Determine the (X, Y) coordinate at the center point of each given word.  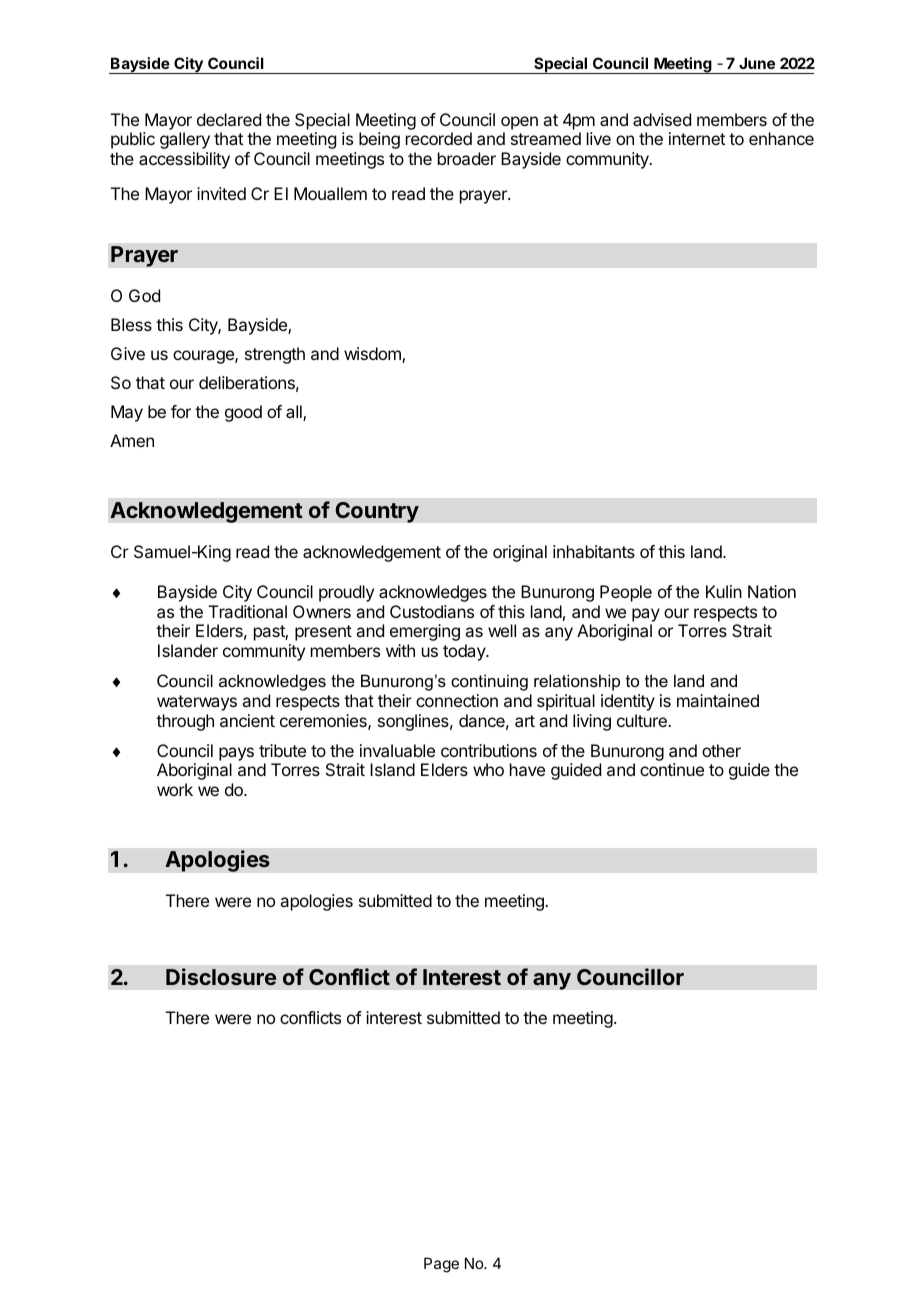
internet (697, 138)
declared (229, 119)
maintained (718, 700)
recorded (439, 138)
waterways (197, 703)
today (465, 652)
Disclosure (221, 976)
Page (441, 1265)
